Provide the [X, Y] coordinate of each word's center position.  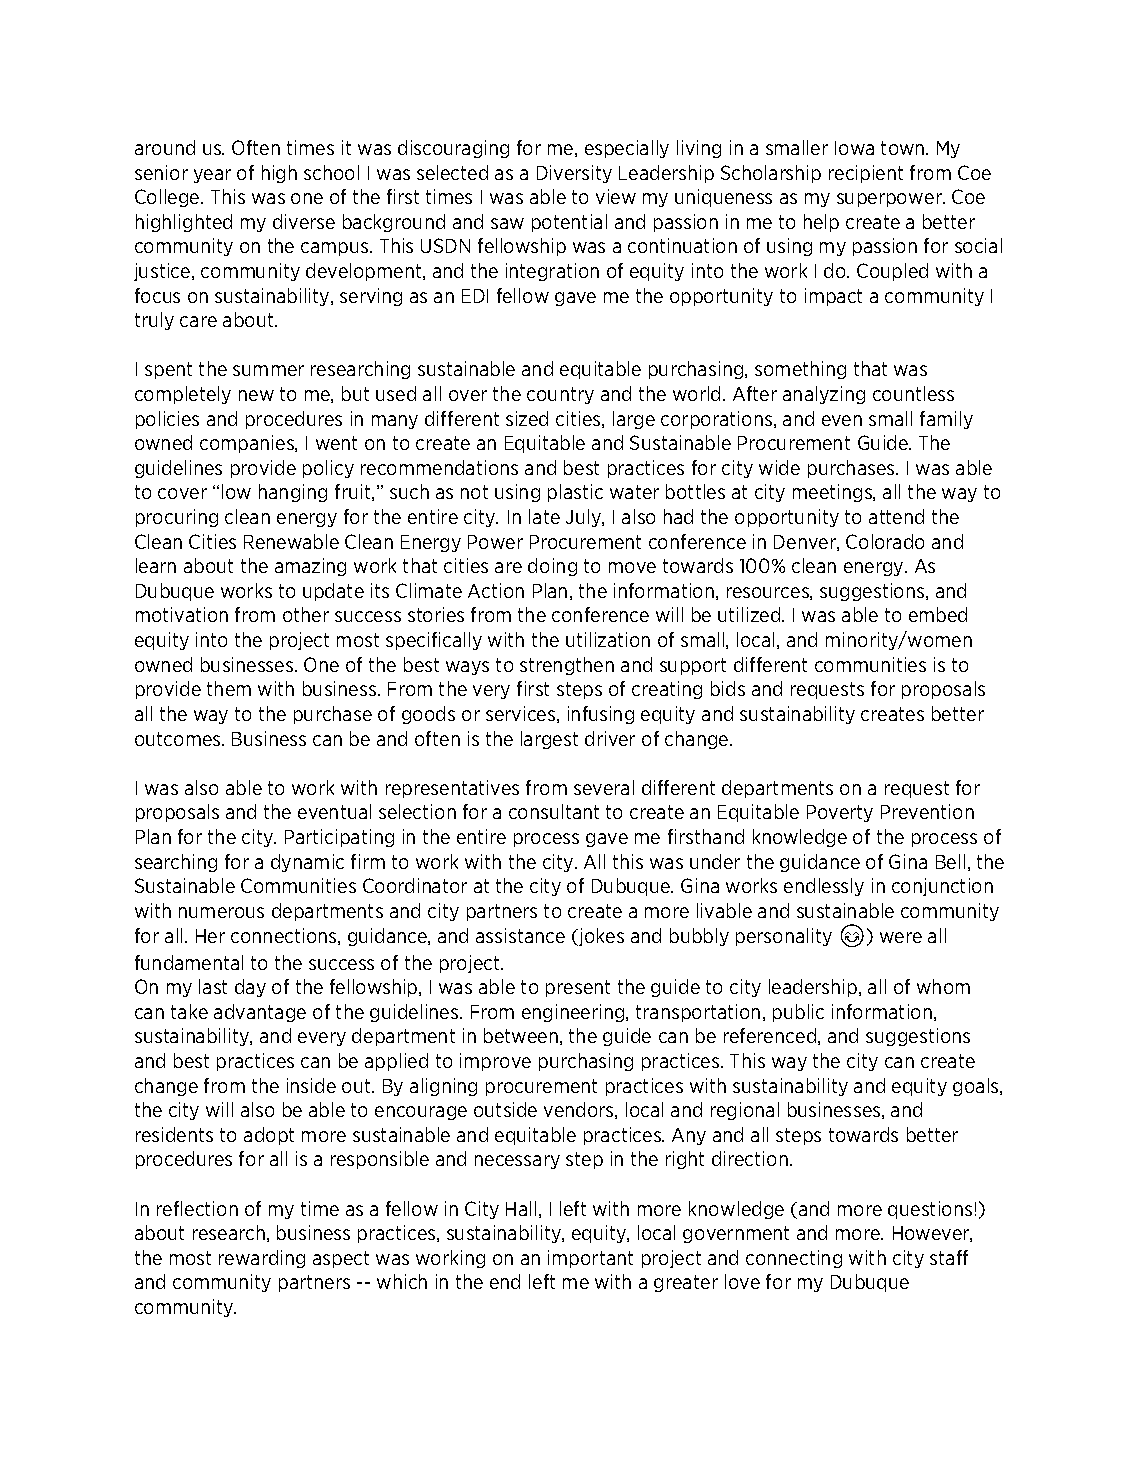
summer [268, 370]
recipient [866, 174]
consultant [554, 811]
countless [913, 393]
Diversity [574, 174]
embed [938, 614]
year [212, 176]
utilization [608, 639]
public [798, 1013]
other [306, 614]
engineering [574, 1013]
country [560, 395]
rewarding [262, 1259]
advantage [260, 1013]
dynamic [307, 863]
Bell [950, 861]
